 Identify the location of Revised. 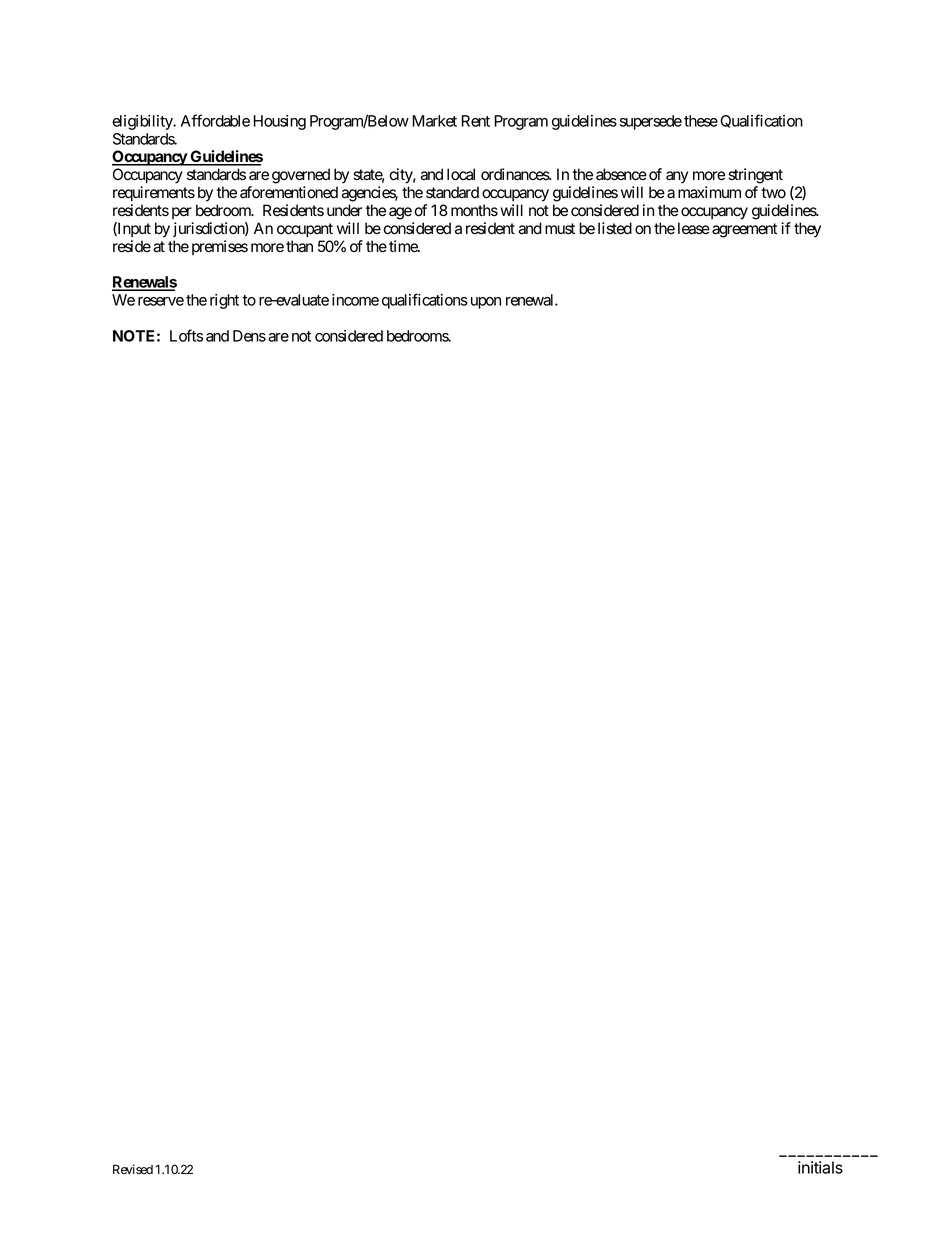
(133, 1169).
